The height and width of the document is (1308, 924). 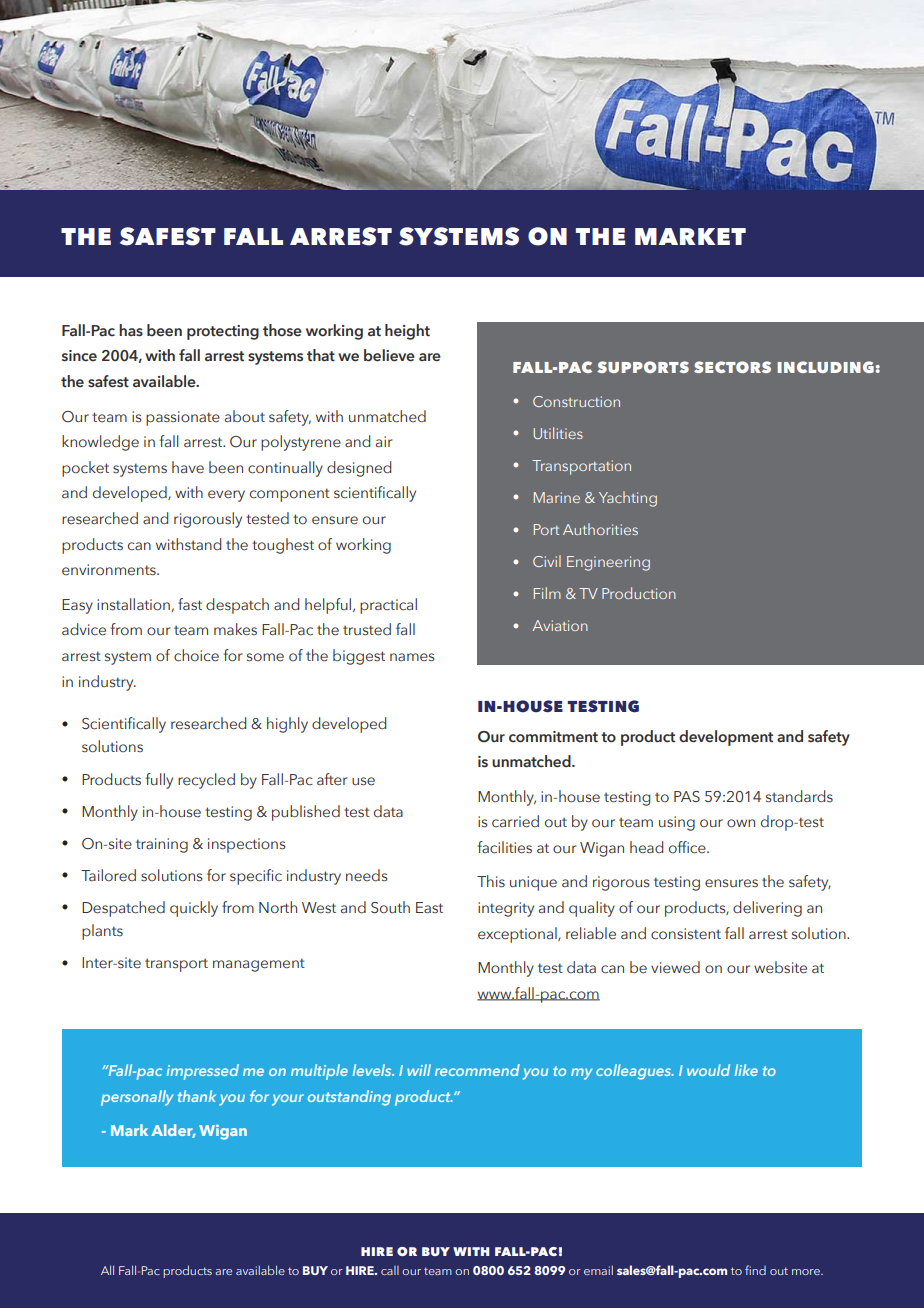 What do you see at coordinates (608, 563) in the document?
I see `Engineering` at bounding box center [608, 563].
